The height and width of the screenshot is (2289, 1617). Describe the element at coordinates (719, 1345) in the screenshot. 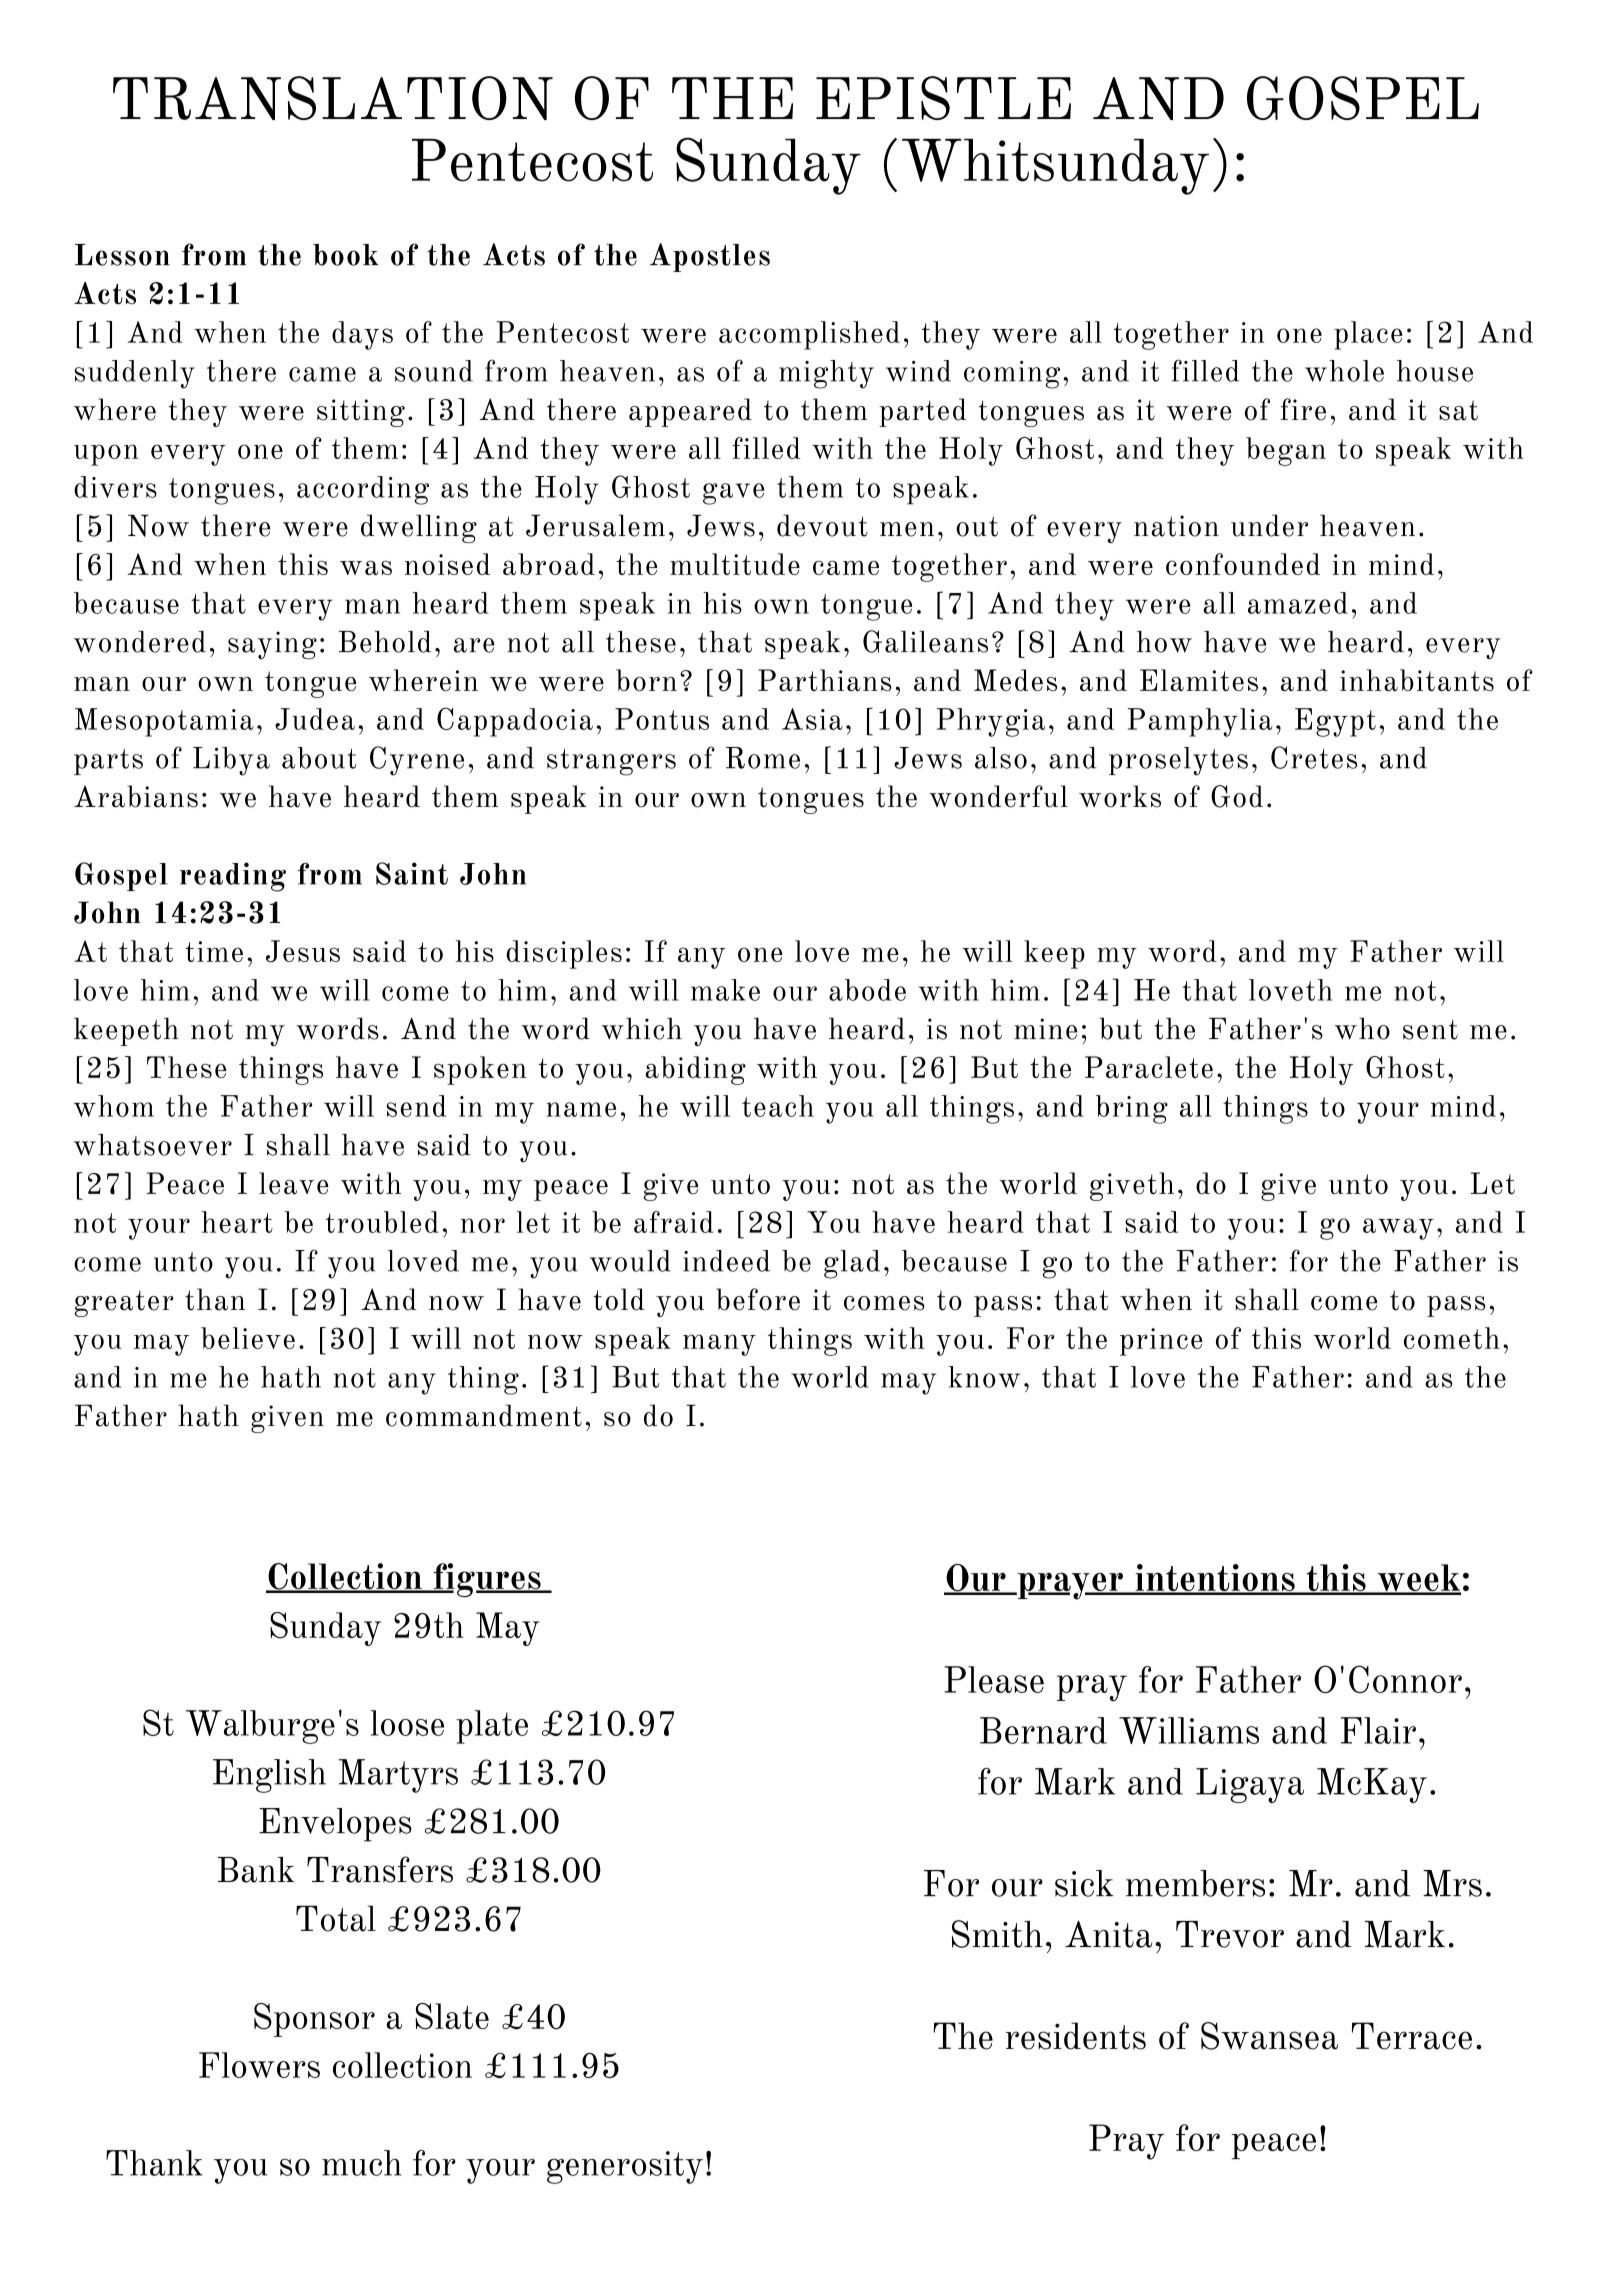

I see `many` at that location.
